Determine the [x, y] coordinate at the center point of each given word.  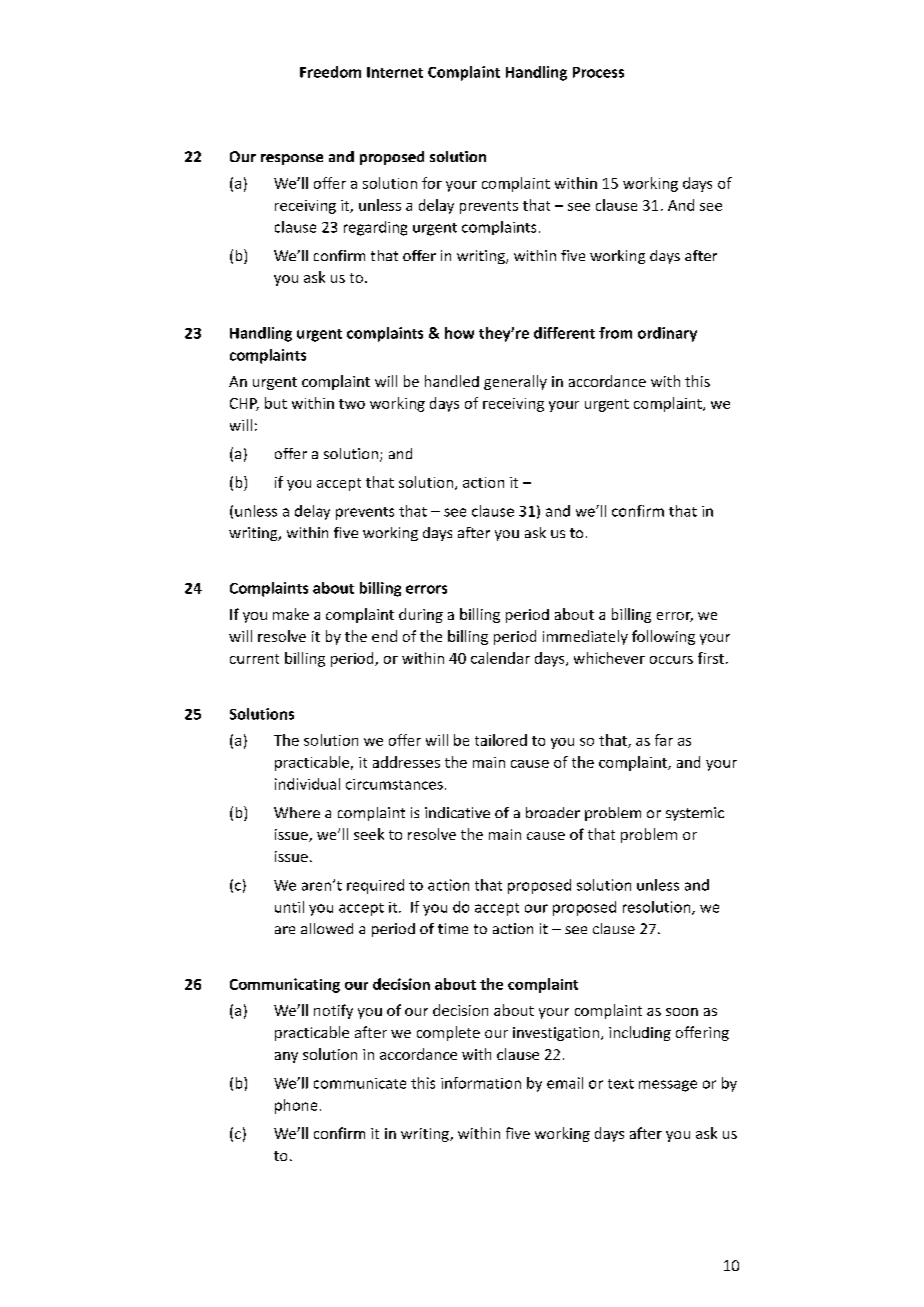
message [668, 1086]
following [663, 637]
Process [598, 72]
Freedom [330, 72]
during [421, 615]
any [286, 1057]
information [481, 1083]
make [291, 614]
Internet [395, 72]
